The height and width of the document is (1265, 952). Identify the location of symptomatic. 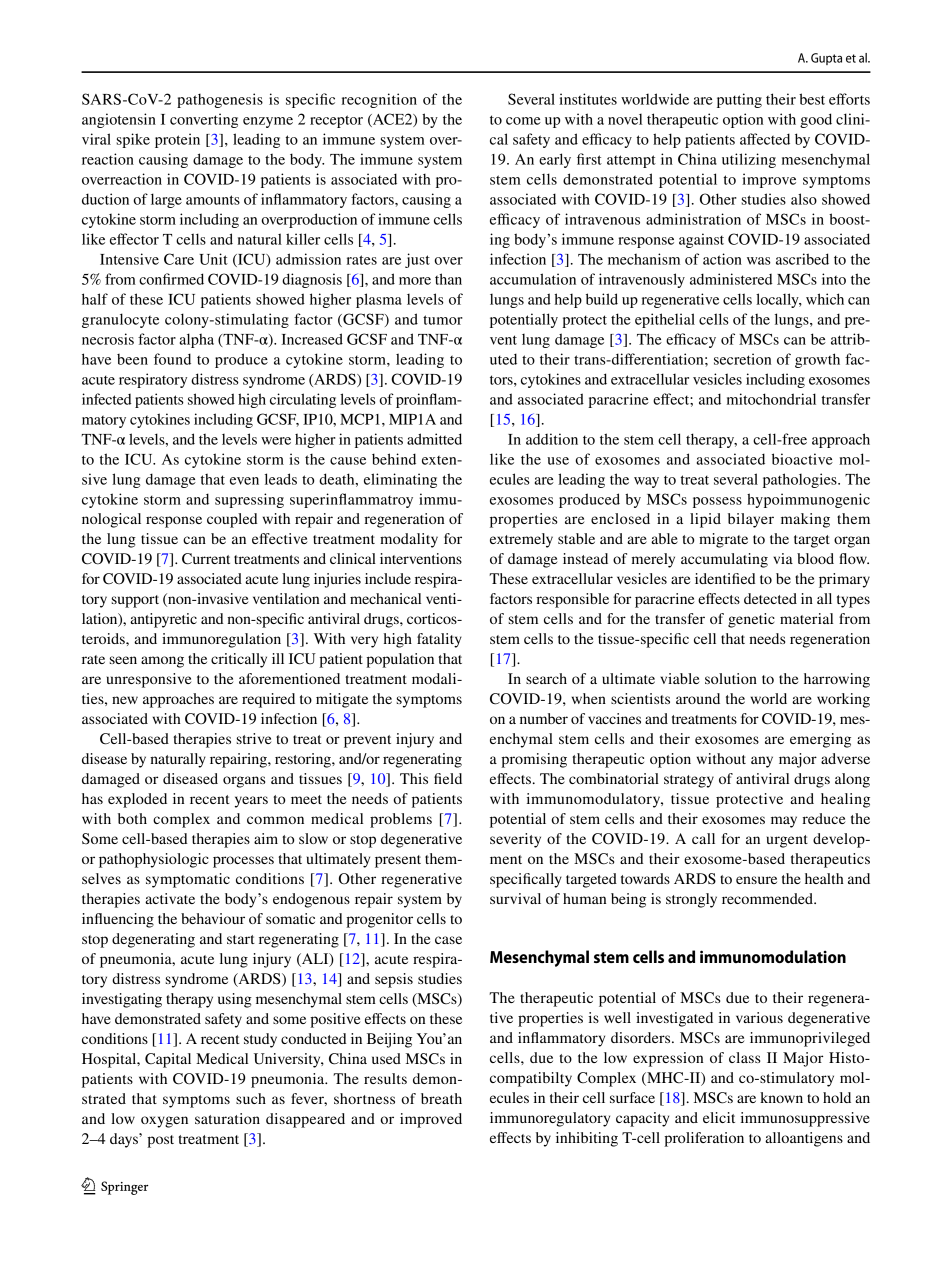
(188, 880).
